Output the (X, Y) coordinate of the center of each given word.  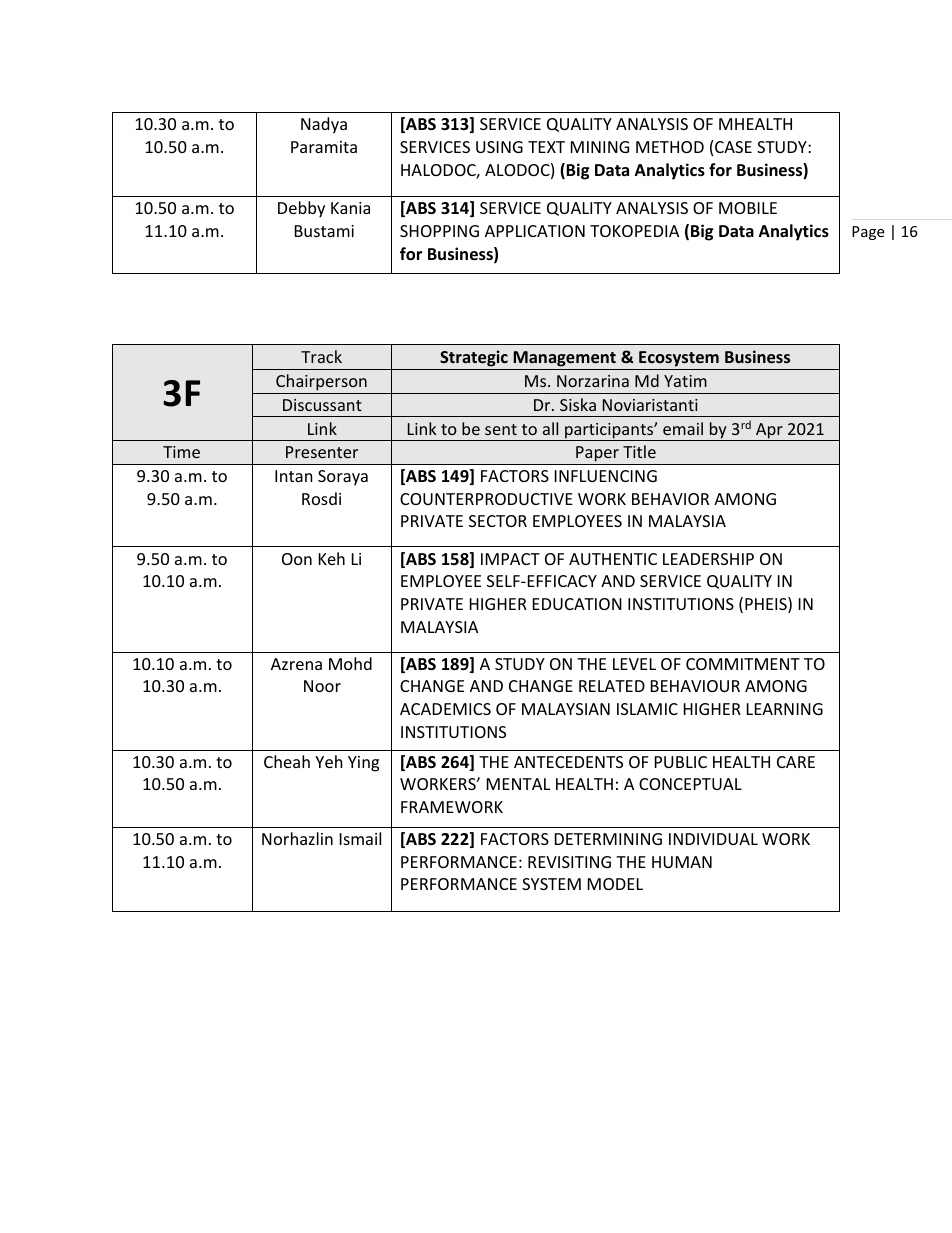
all (550, 428)
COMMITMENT (743, 664)
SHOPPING (439, 231)
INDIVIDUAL (713, 839)
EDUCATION (577, 604)
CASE (733, 147)
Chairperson (321, 384)
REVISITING (569, 862)
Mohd (350, 663)
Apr (769, 432)
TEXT (546, 147)
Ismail (360, 838)
